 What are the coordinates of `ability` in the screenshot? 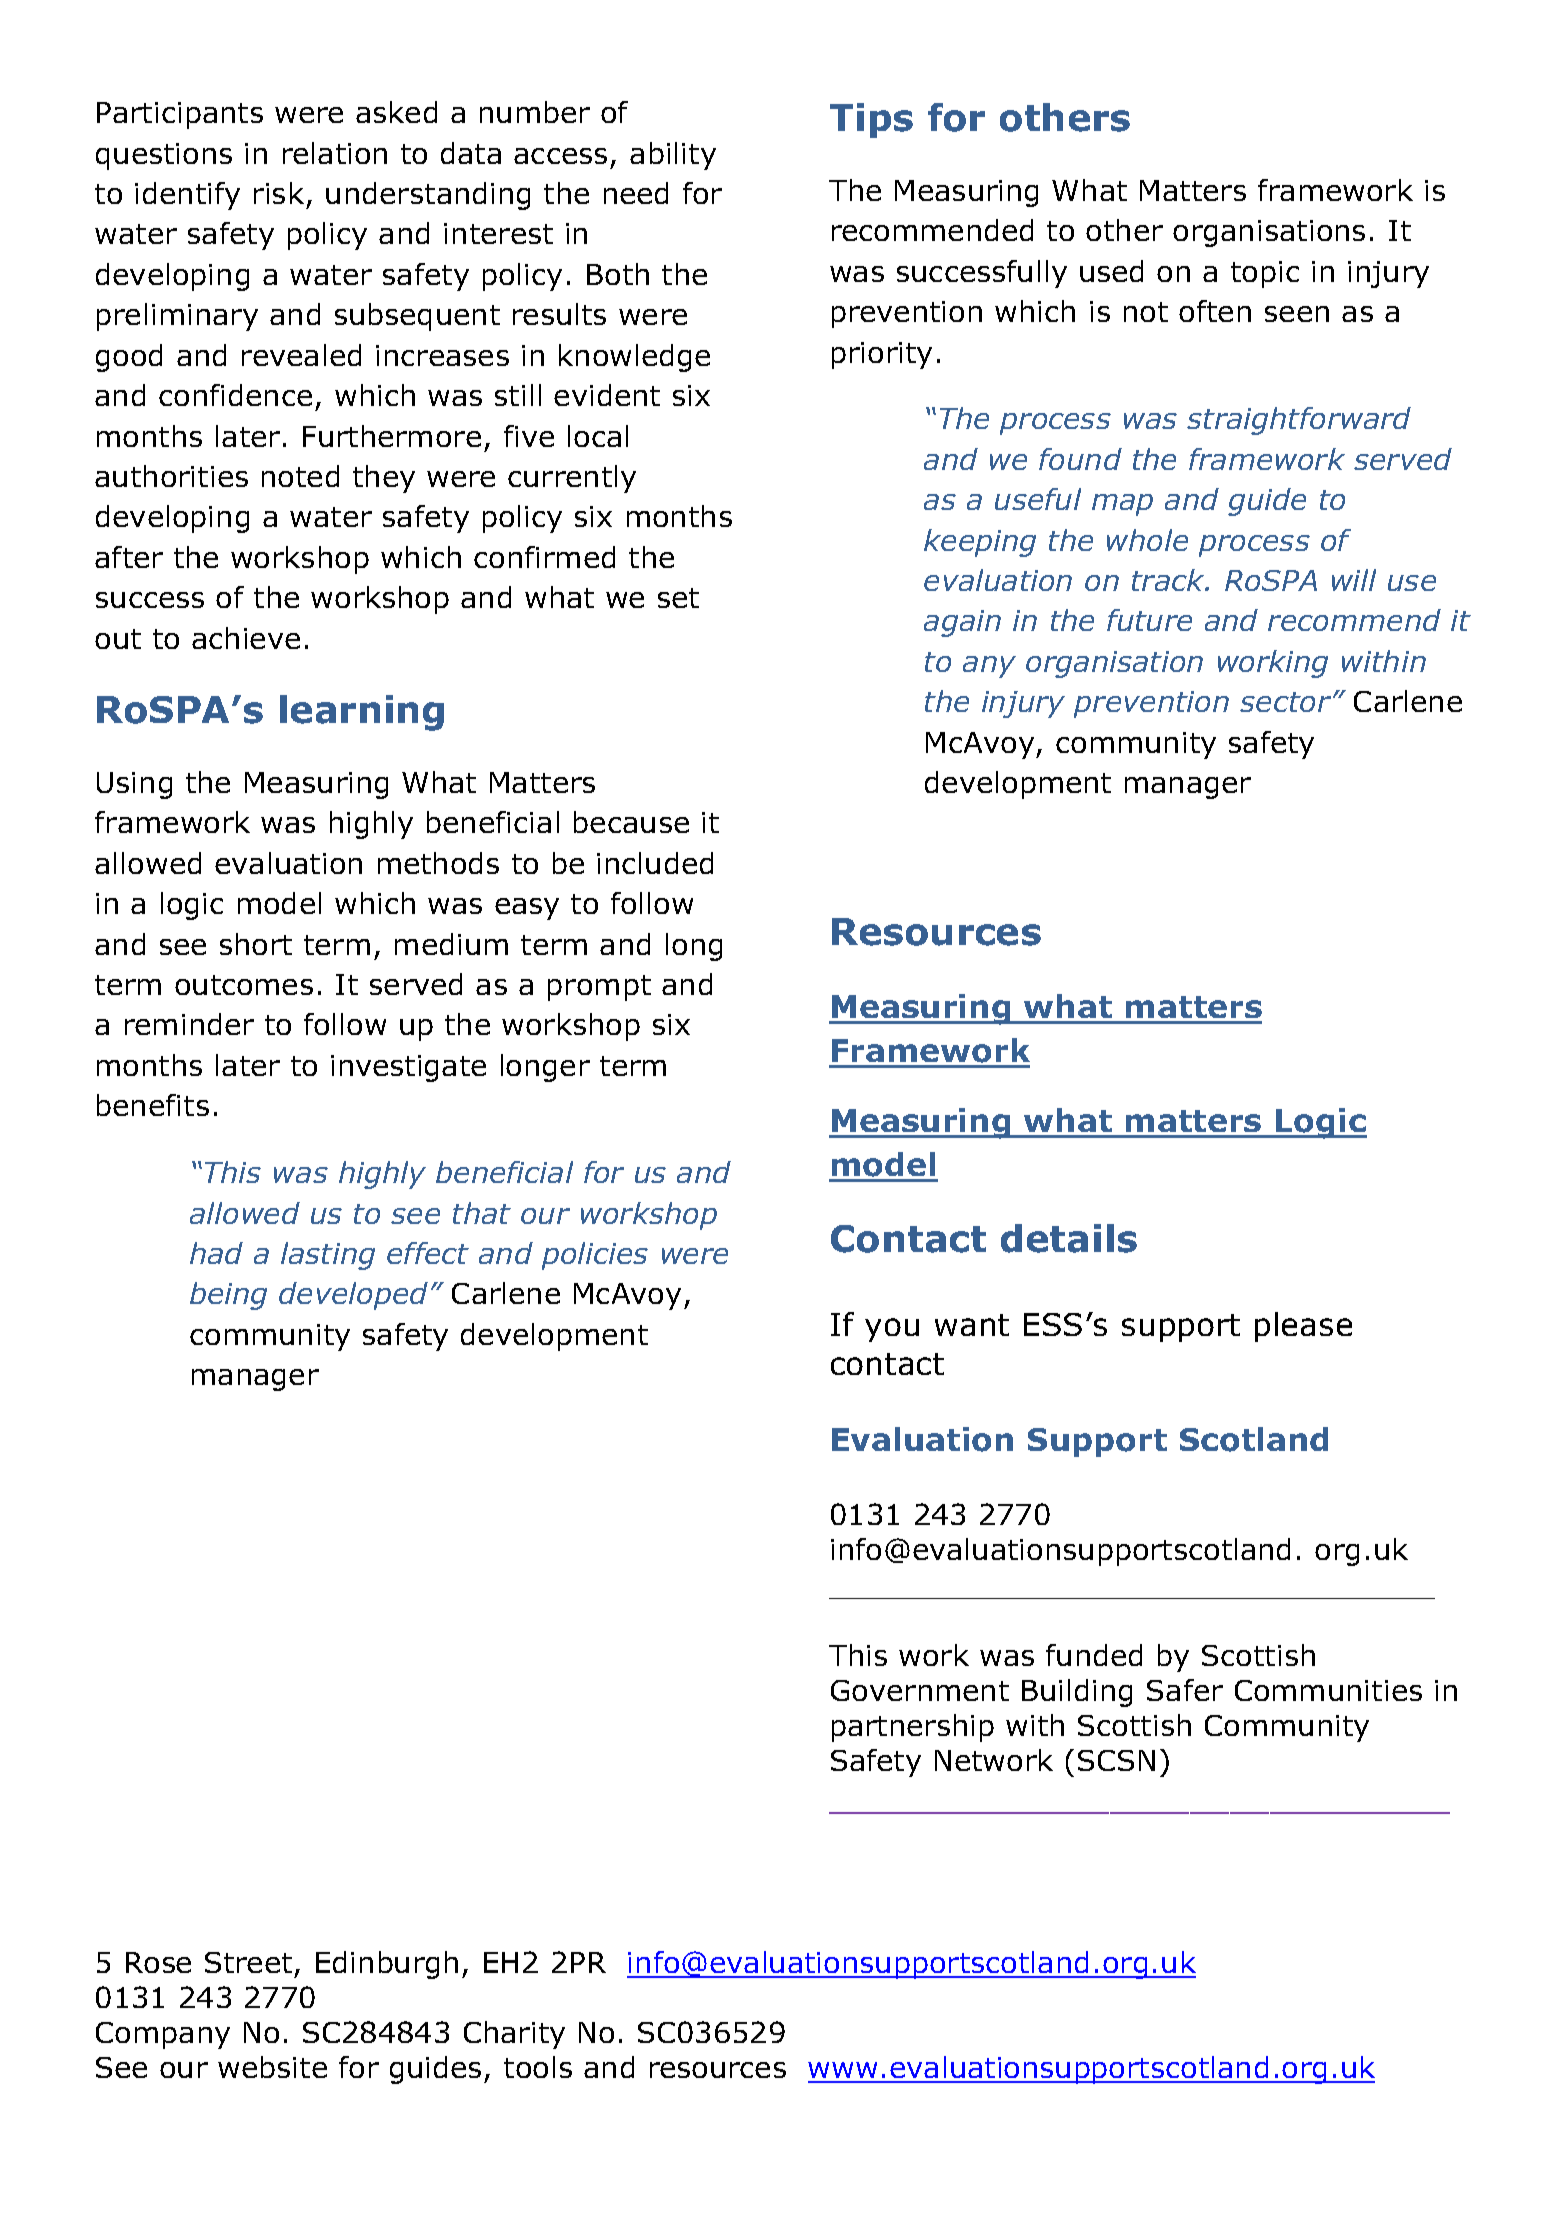 It's located at (673, 156).
